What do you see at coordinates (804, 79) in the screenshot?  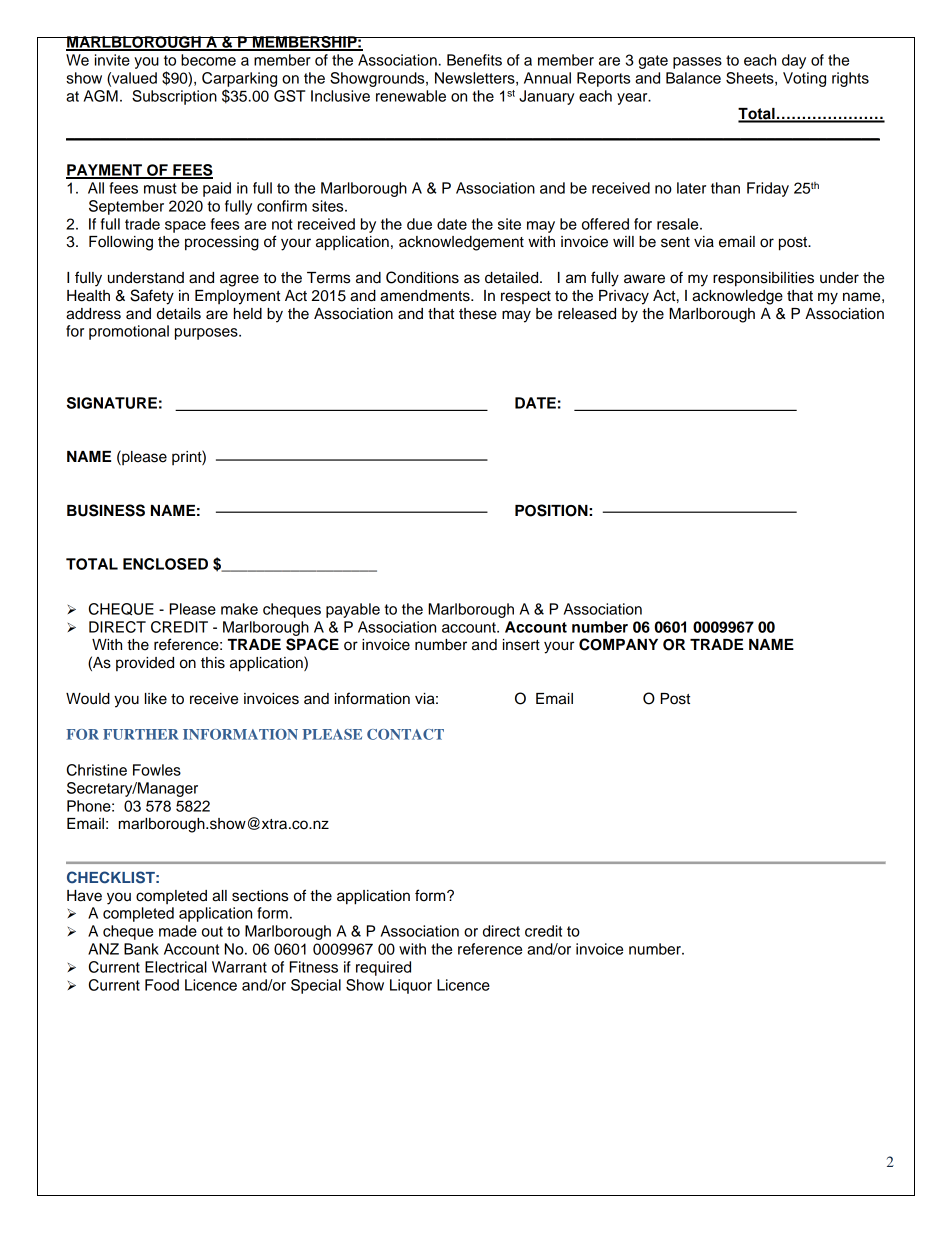 I see `Voting` at bounding box center [804, 79].
